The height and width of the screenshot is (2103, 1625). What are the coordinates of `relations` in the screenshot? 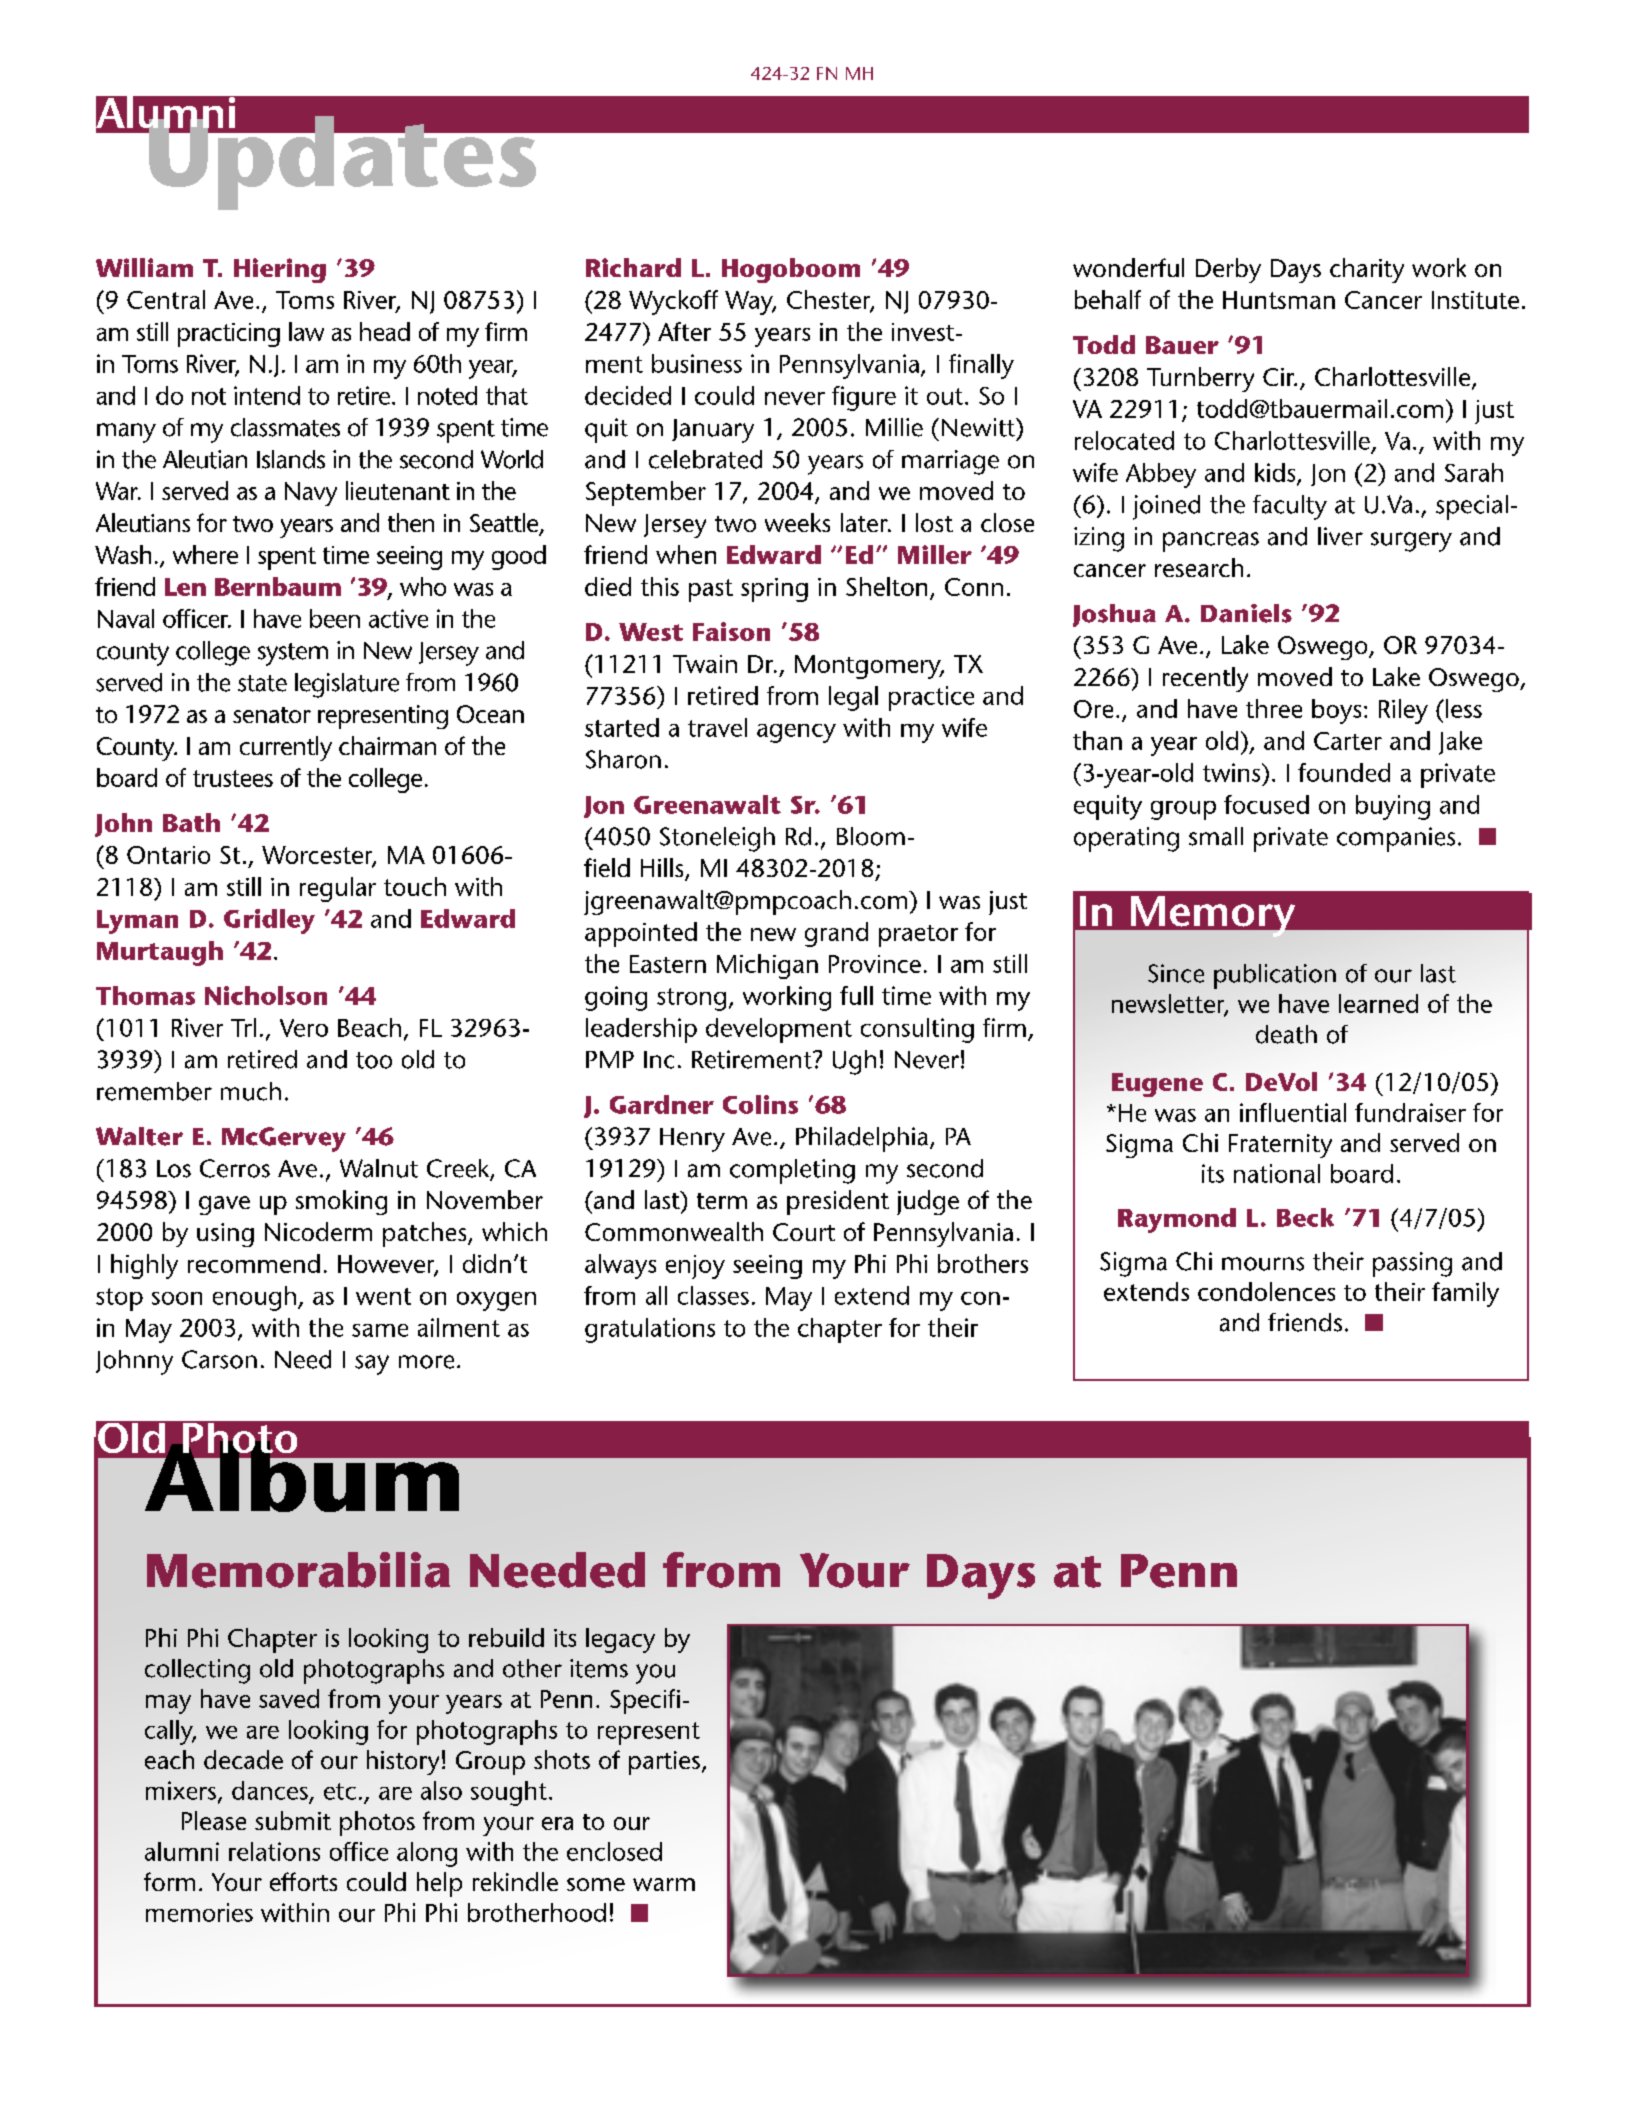 It's located at (274, 1851).
